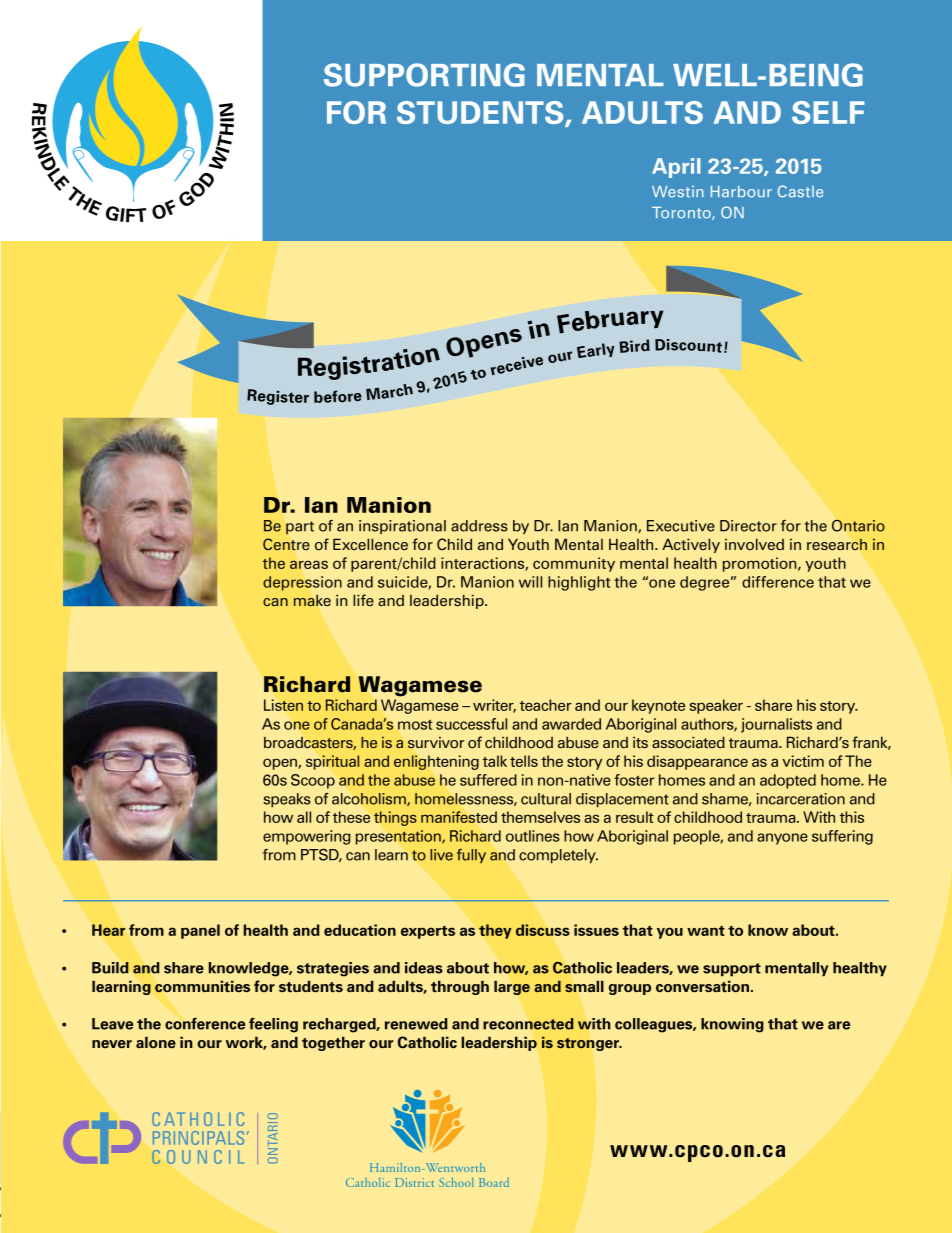 The height and width of the screenshot is (1233, 952). What do you see at coordinates (788, 781) in the screenshot?
I see `adopted` at bounding box center [788, 781].
